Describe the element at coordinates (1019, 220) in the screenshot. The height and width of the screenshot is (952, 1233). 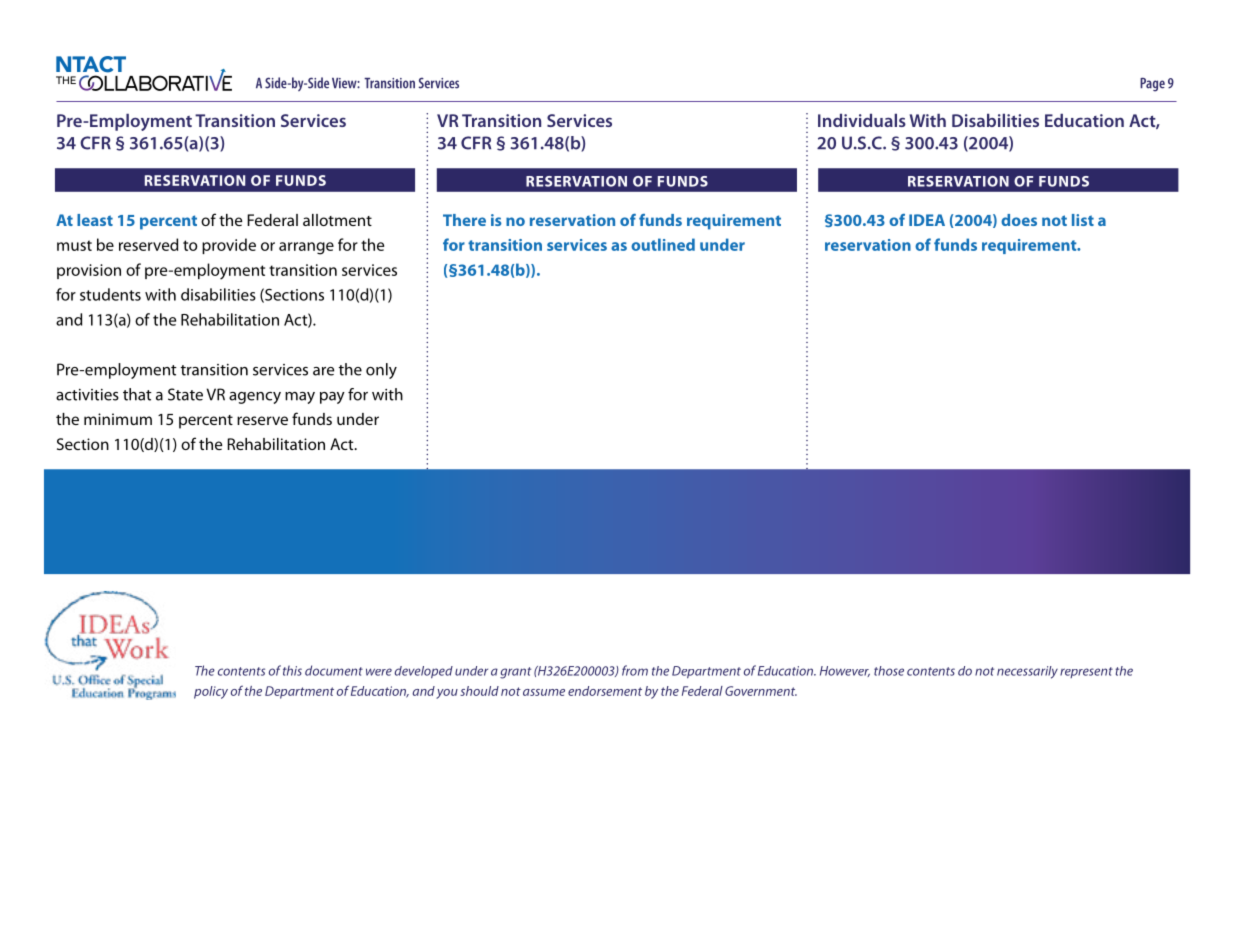
I see `does` at that location.
